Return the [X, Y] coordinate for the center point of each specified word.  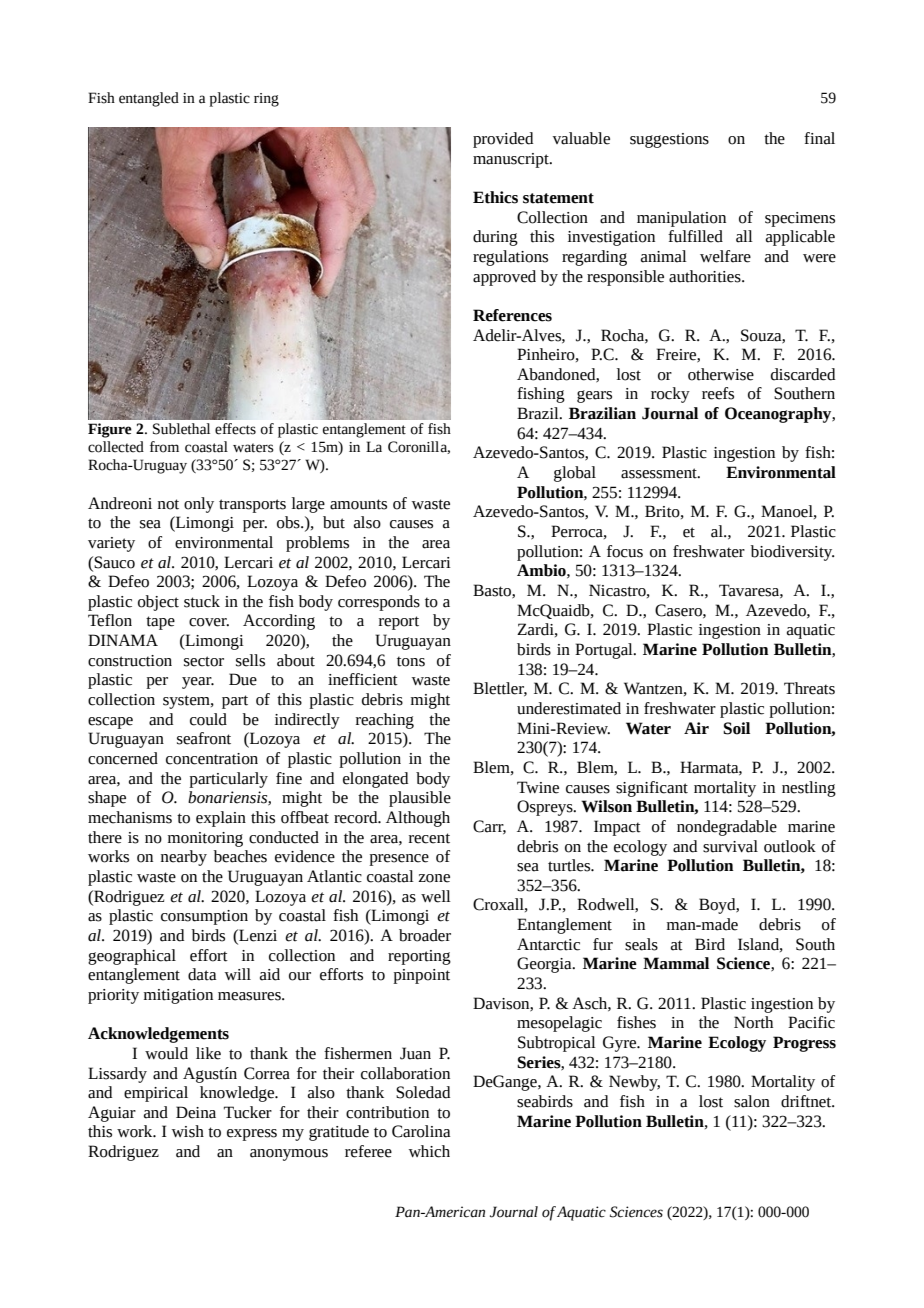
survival [730, 846]
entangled [149, 99]
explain [221, 819]
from [164, 447]
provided [503, 140]
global [575, 474]
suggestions [669, 140]
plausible [420, 799]
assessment [660, 473]
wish [188, 1131]
